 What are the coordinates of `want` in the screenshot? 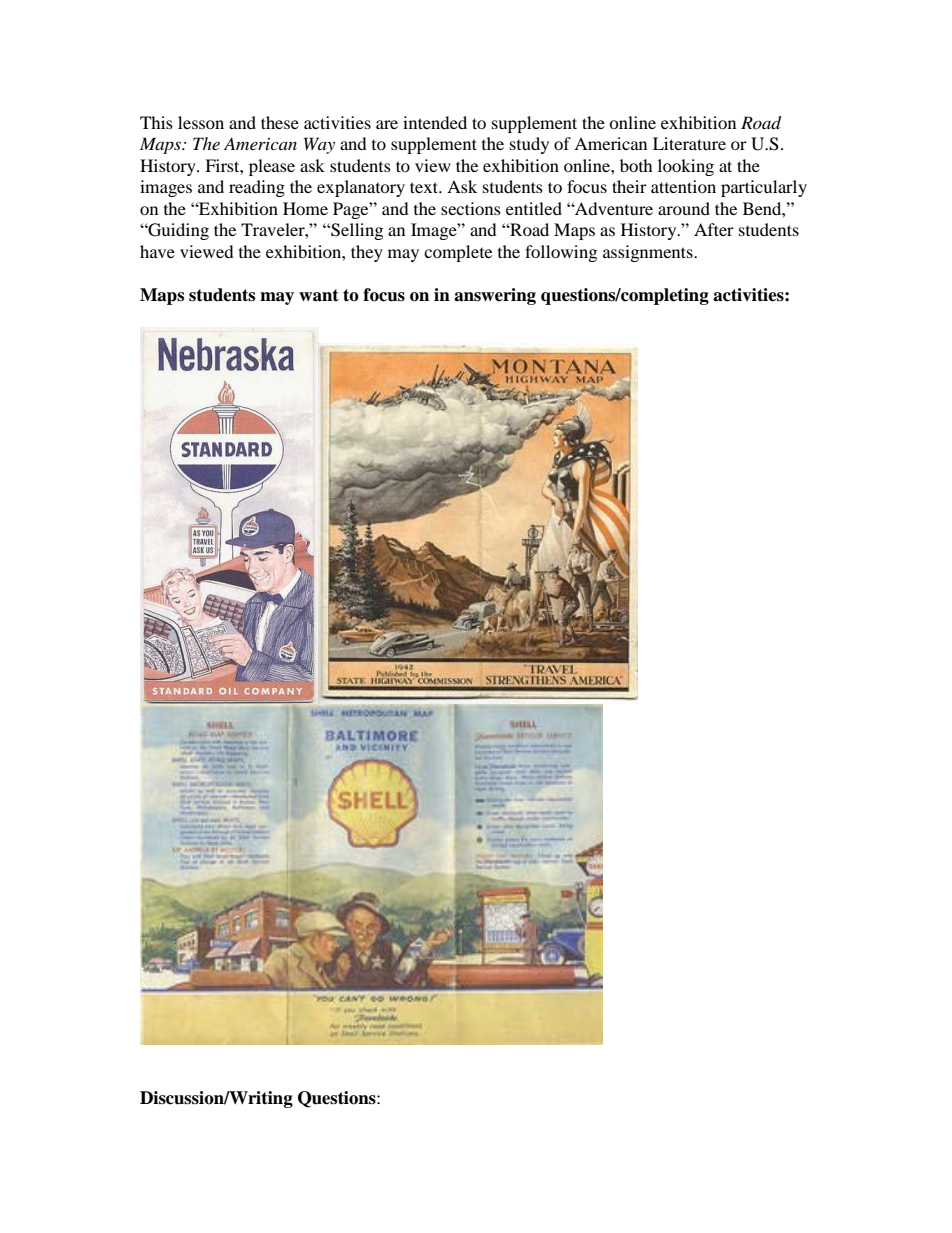 It's located at (319, 295).
